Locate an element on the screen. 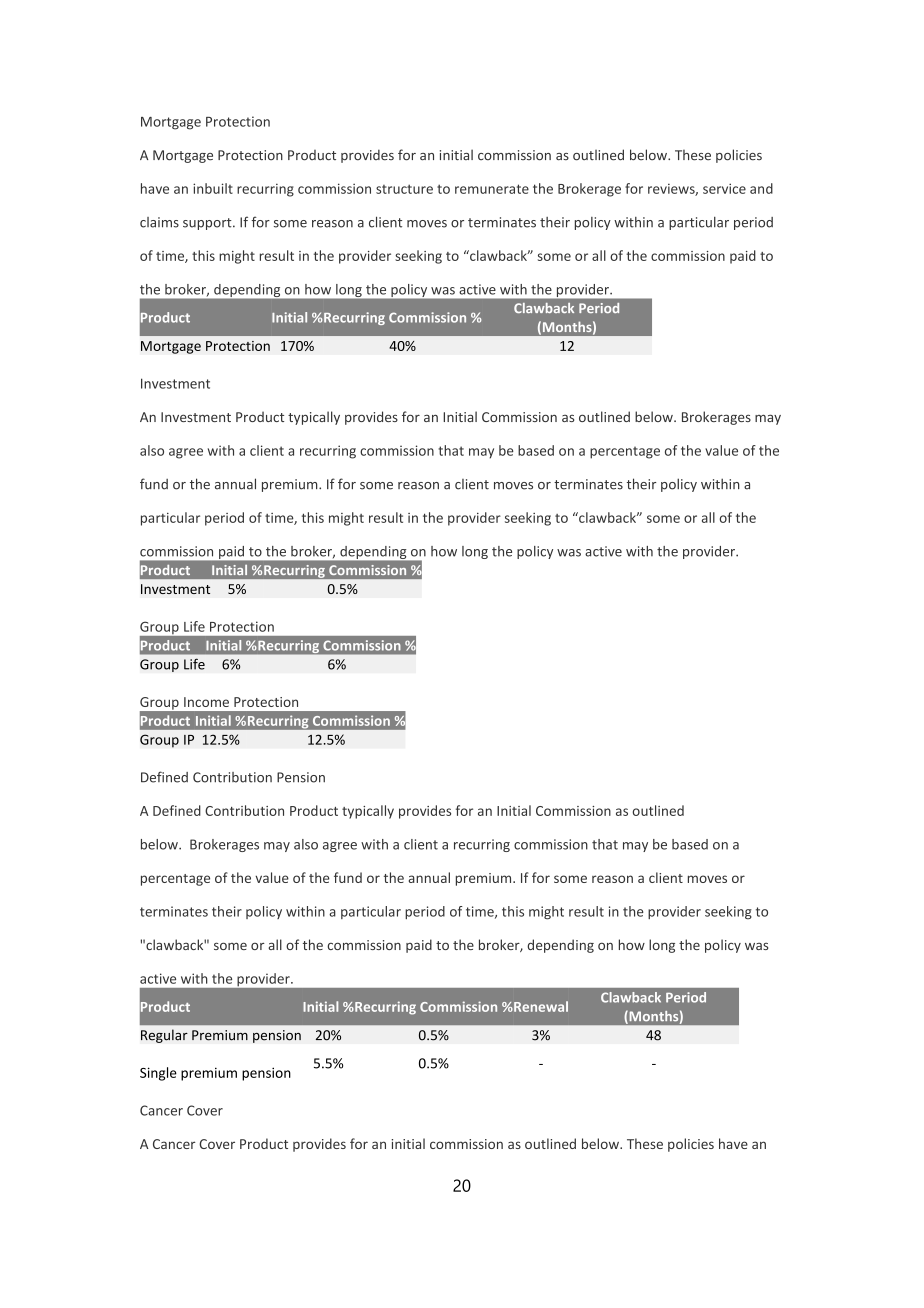 The width and height of the screenshot is (924, 1308). Single is located at coordinates (158, 1074).
